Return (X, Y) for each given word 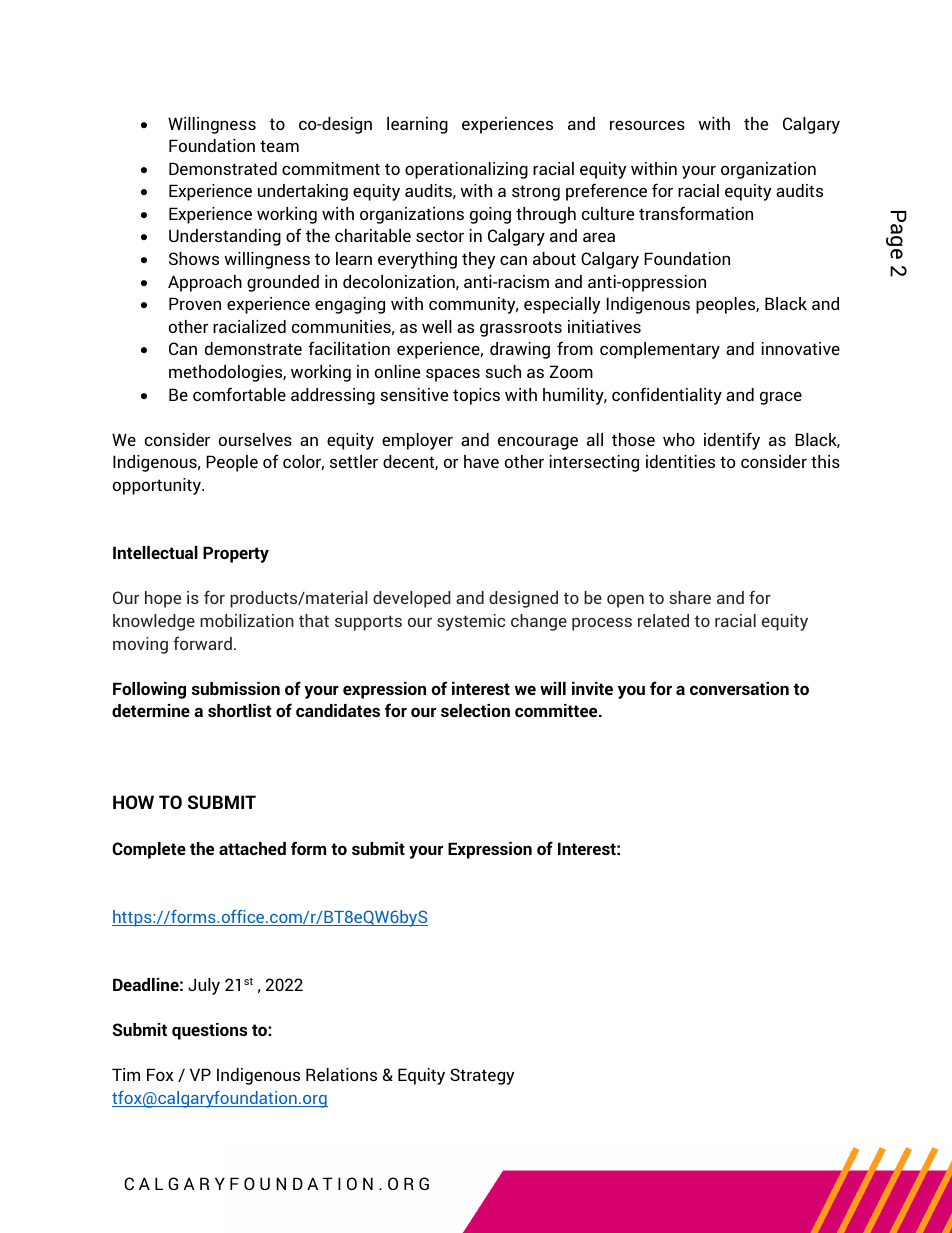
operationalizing (466, 170)
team (279, 146)
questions (209, 1031)
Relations (341, 1074)
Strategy (482, 1076)
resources (647, 125)
